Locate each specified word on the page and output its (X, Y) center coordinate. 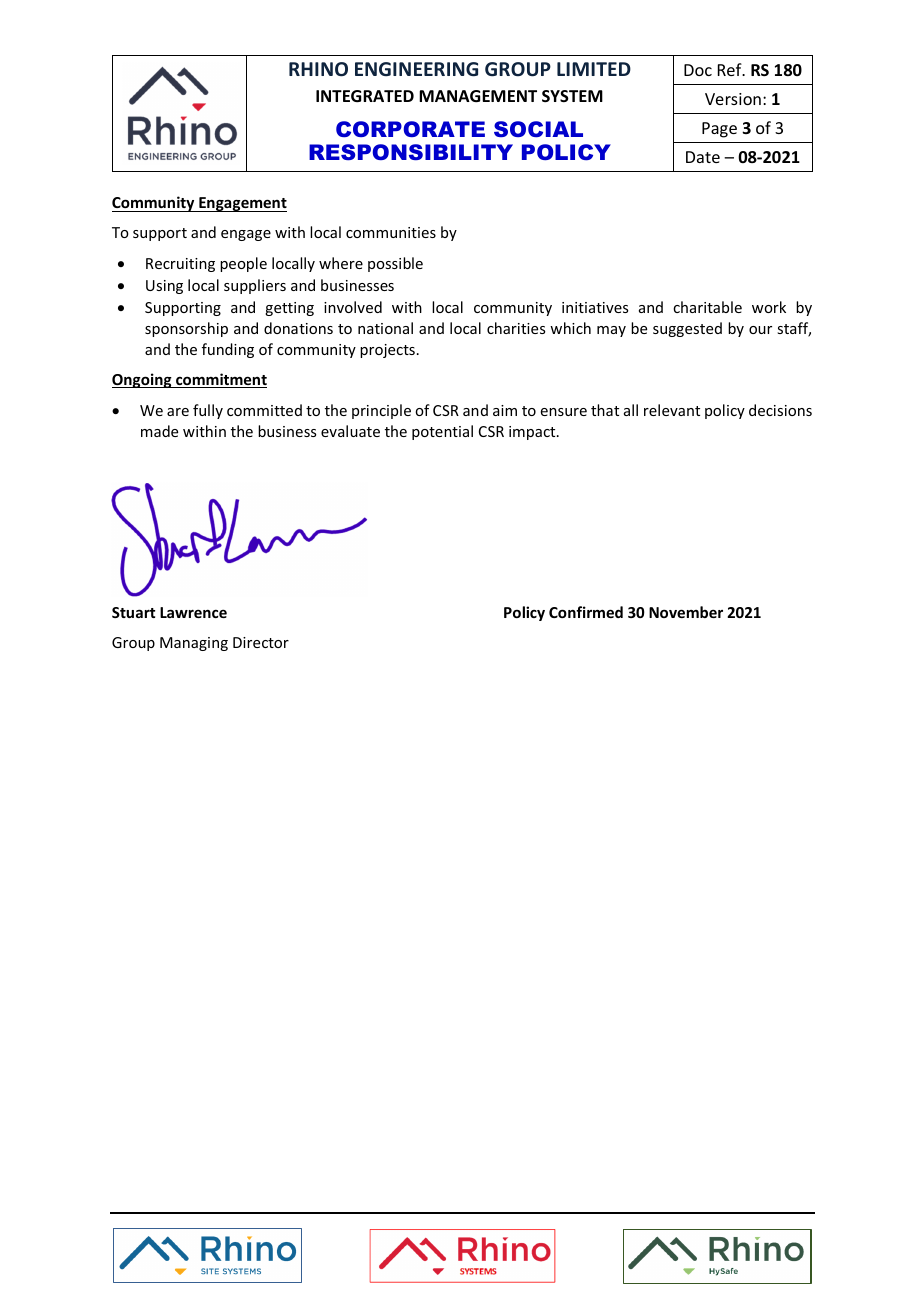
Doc (698, 70)
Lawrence (193, 612)
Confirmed (586, 612)
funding (228, 350)
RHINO (318, 69)
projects (387, 351)
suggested (687, 329)
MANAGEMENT (478, 96)
